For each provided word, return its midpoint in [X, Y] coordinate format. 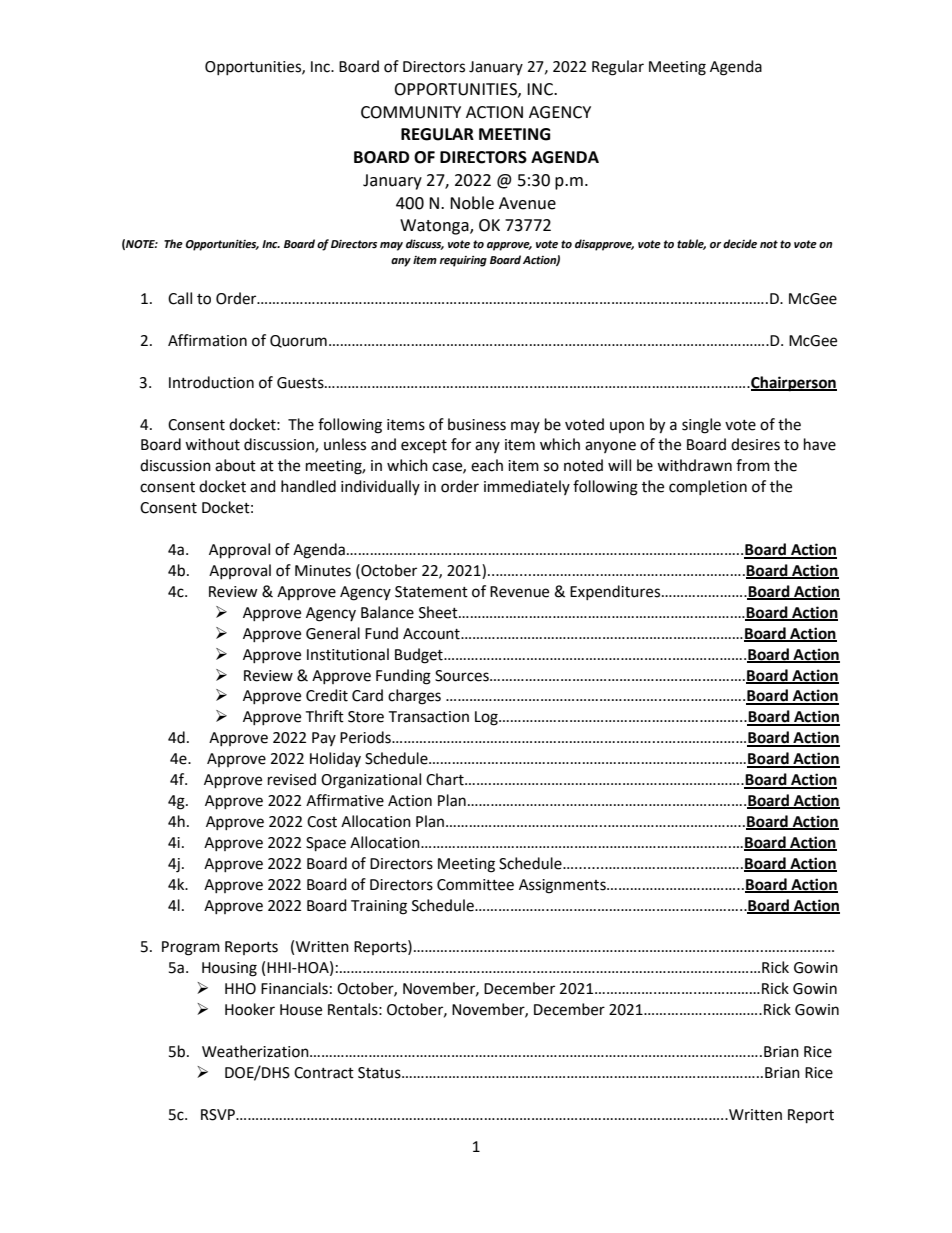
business [477, 424]
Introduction [211, 382]
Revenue [519, 592]
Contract [324, 1073]
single [701, 426]
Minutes [323, 571]
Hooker [250, 1009]
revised [292, 779]
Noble [472, 203]
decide [740, 244]
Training [379, 907]
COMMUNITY [411, 112]
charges [414, 697]
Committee [475, 885]
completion [708, 487]
